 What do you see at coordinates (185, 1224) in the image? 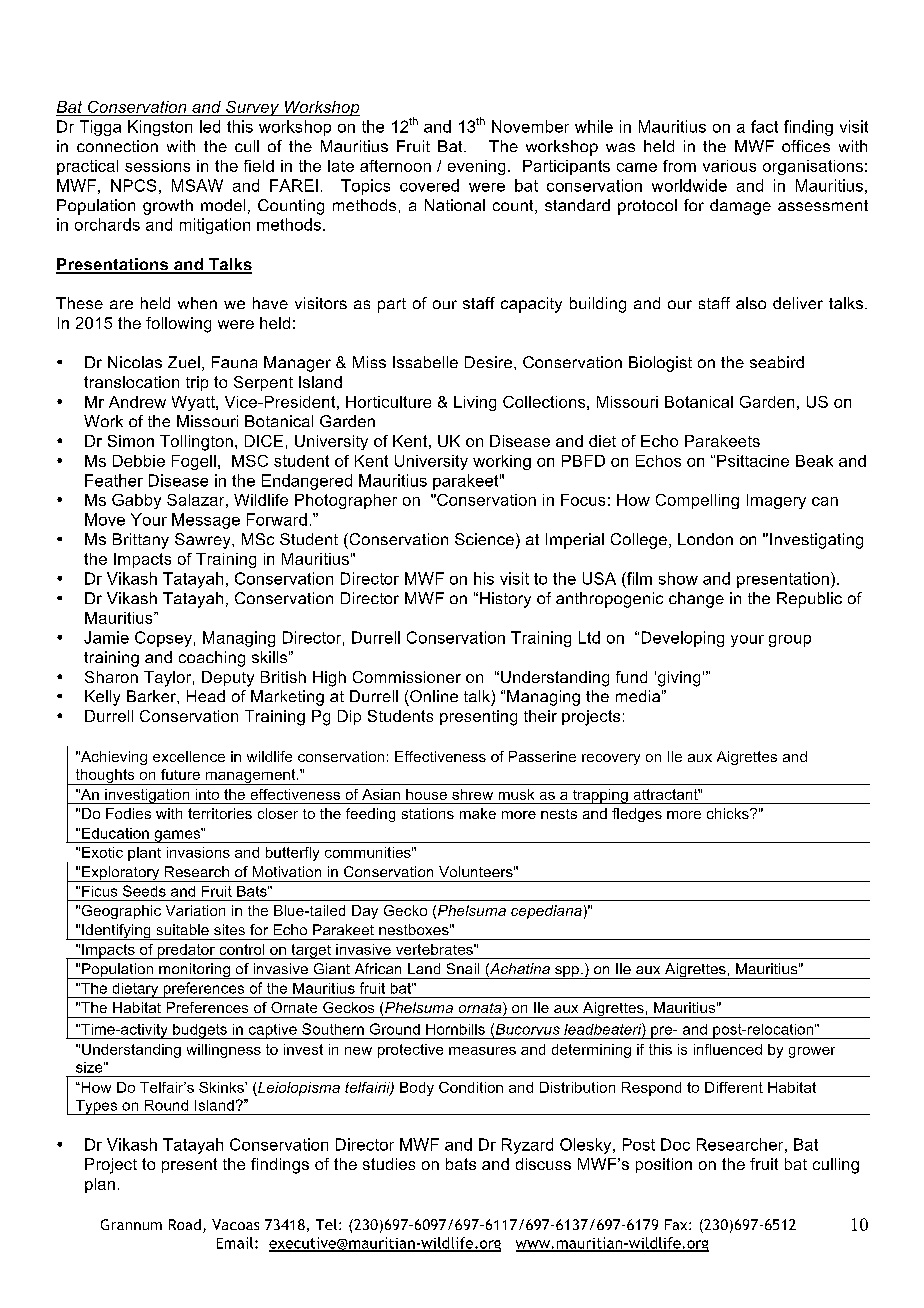
I see `Road` at bounding box center [185, 1224].
